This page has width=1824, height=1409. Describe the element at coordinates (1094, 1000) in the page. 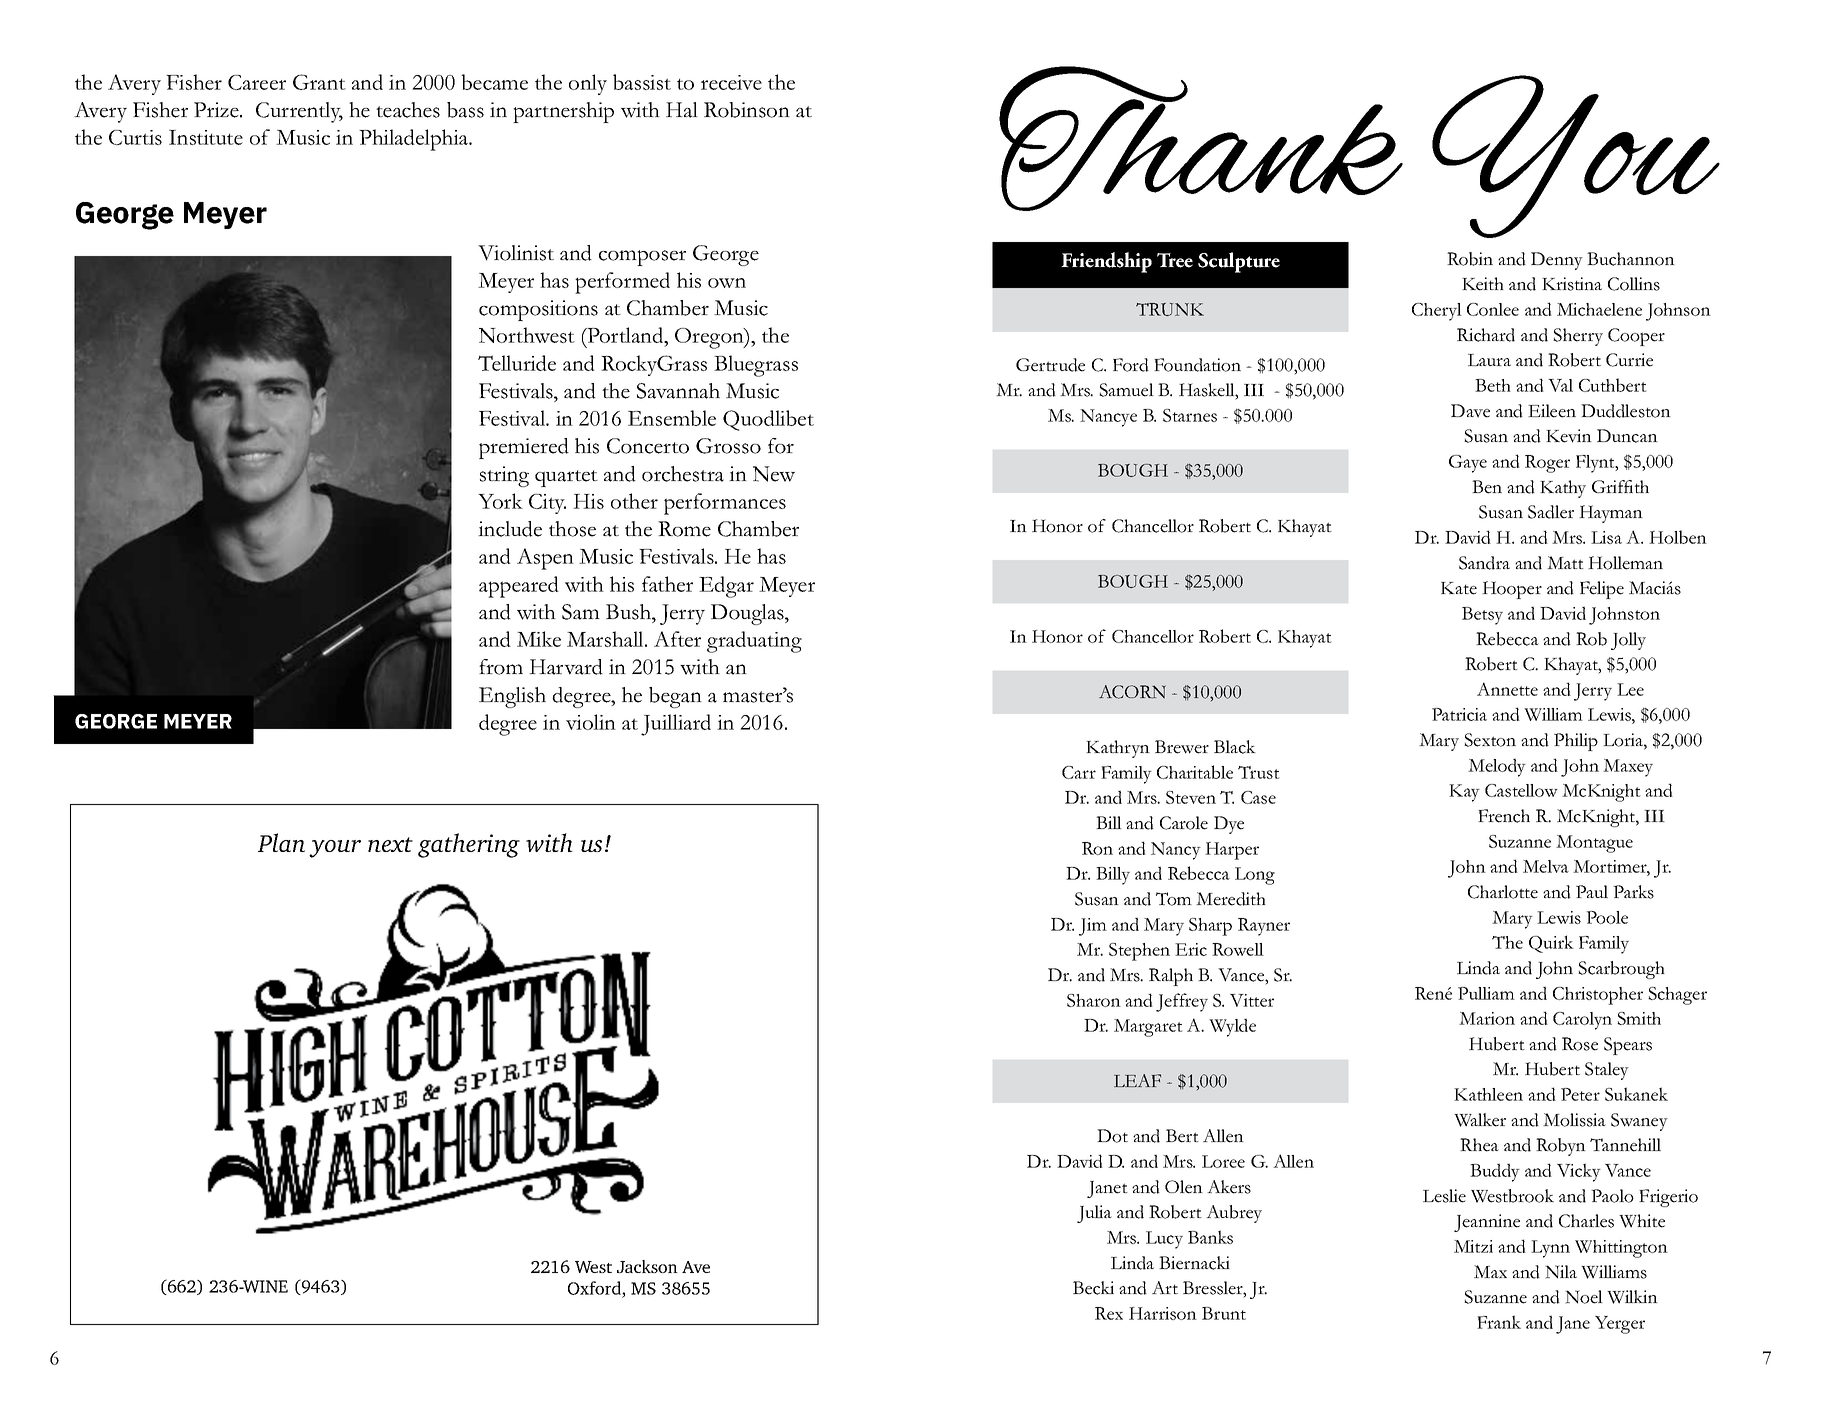

I see `Sharon` at that location.
